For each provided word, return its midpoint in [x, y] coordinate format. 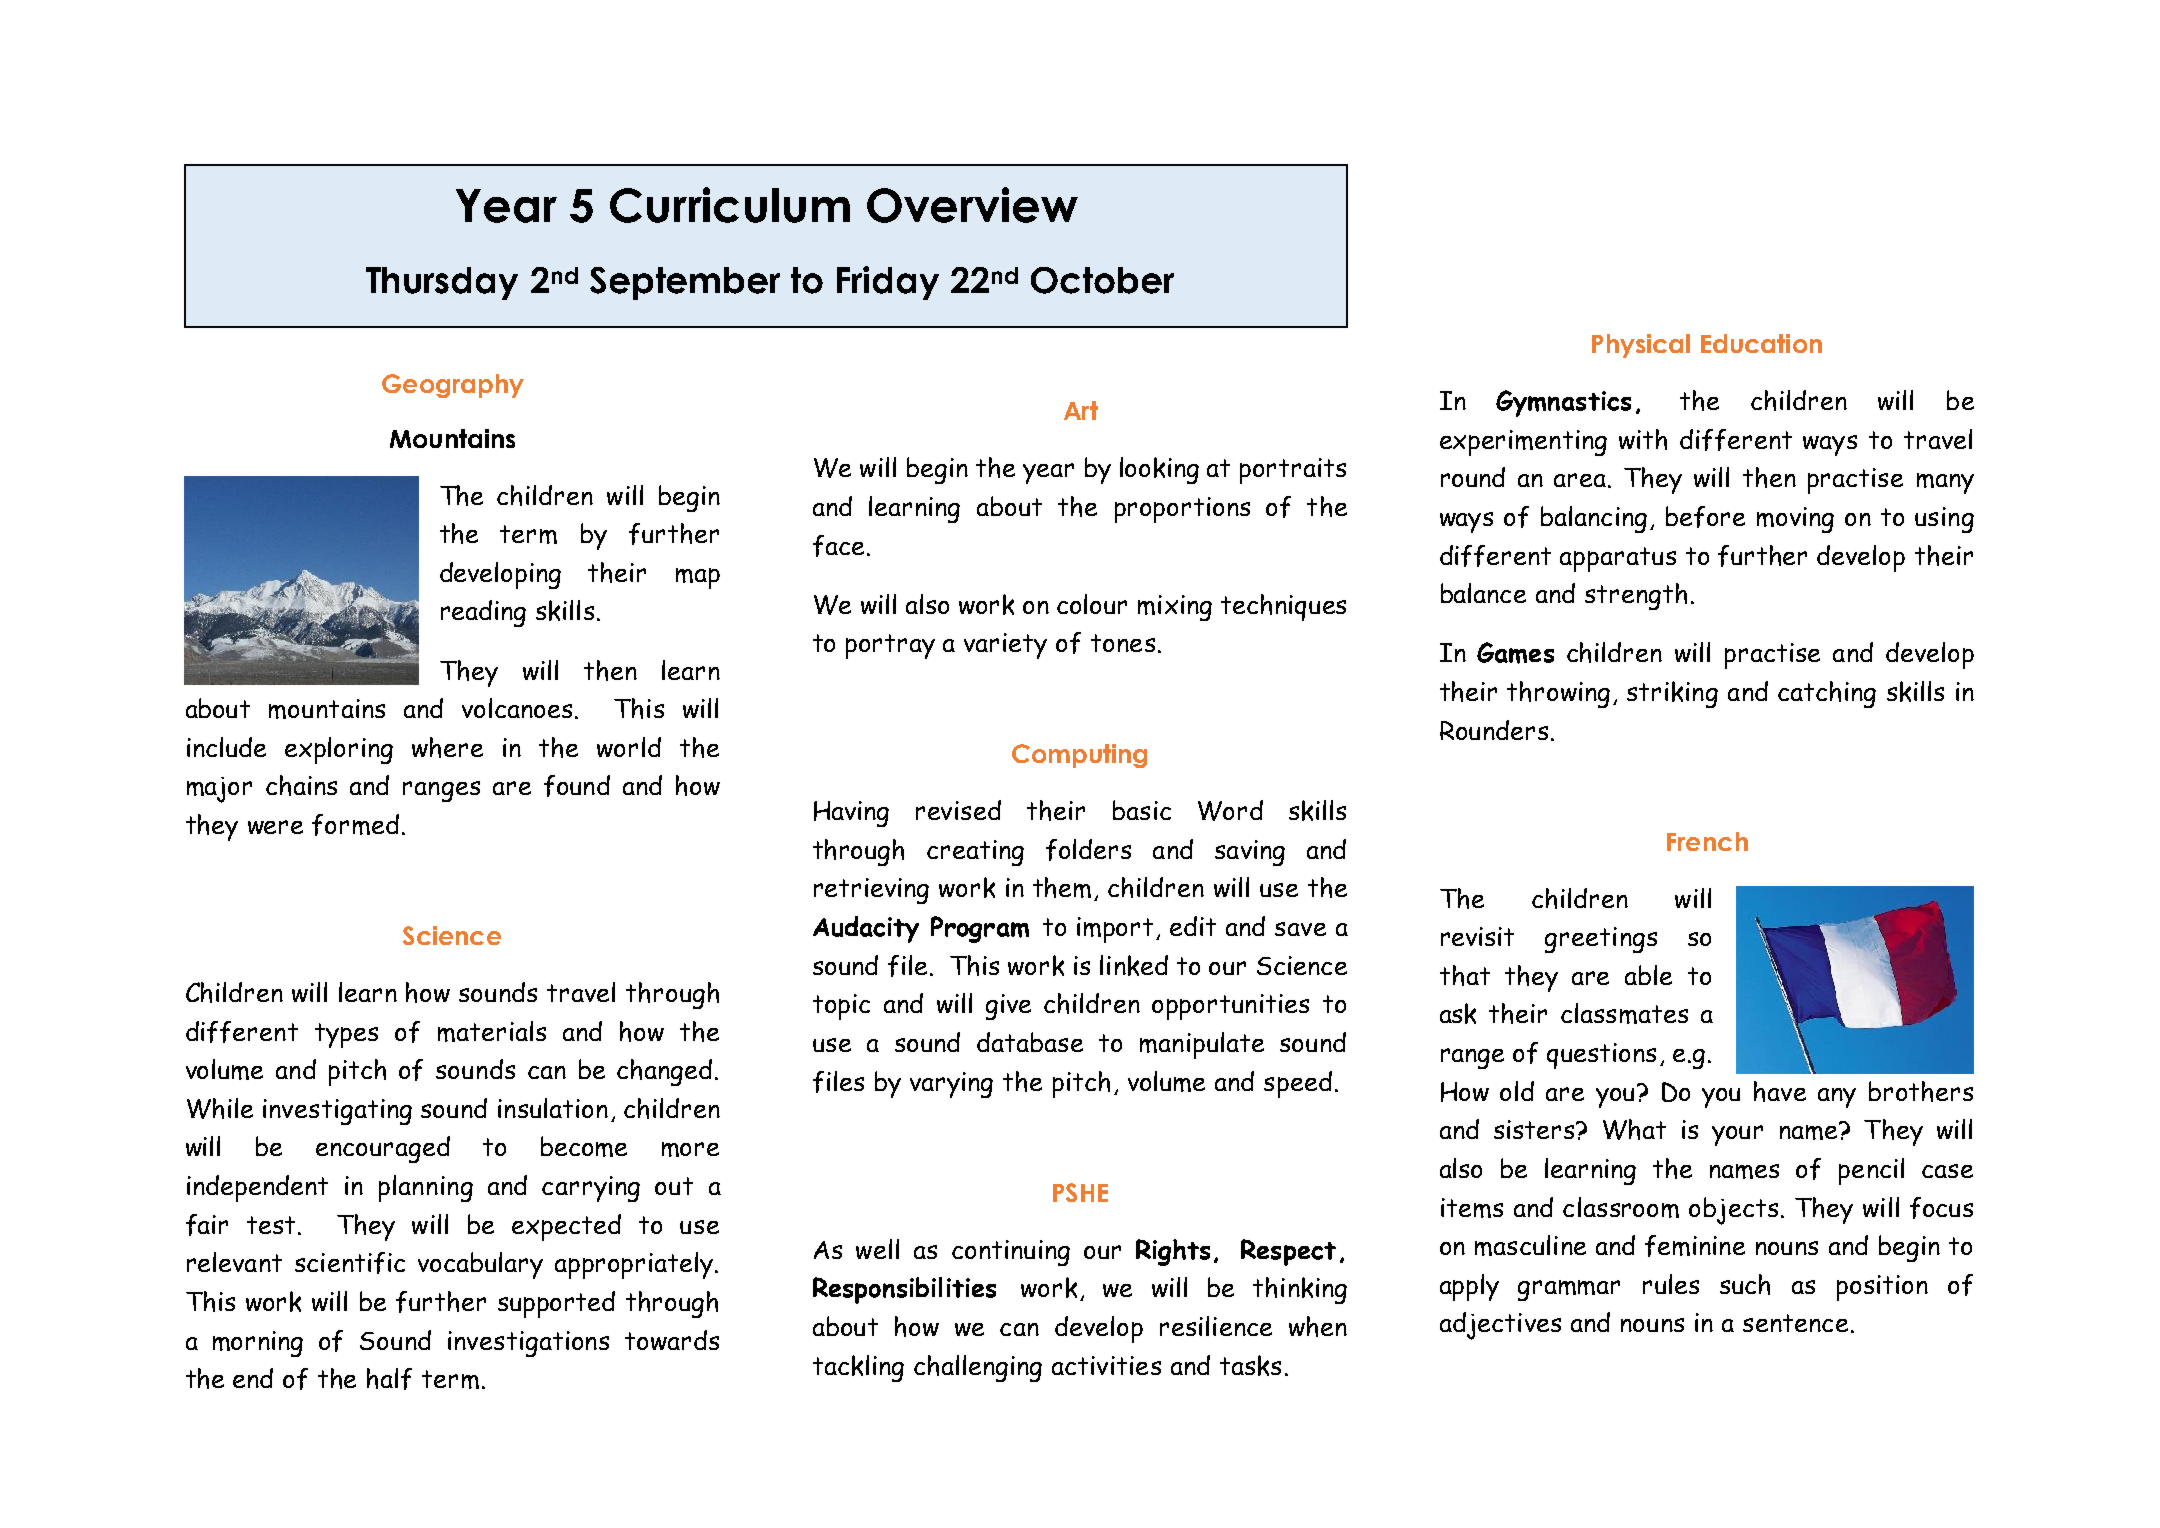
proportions [1182, 510]
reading [483, 613]
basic [1142, 810]
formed [355, 825]
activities [1106, 1365]
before [1705, 517]
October [1102, 280]
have [1780, 1091]
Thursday [442, 283]
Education [1761, 343]
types [346, 1035]
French [1707, 841]
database [1030, 1042]
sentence [1795, 1323]
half [389, 1379]
